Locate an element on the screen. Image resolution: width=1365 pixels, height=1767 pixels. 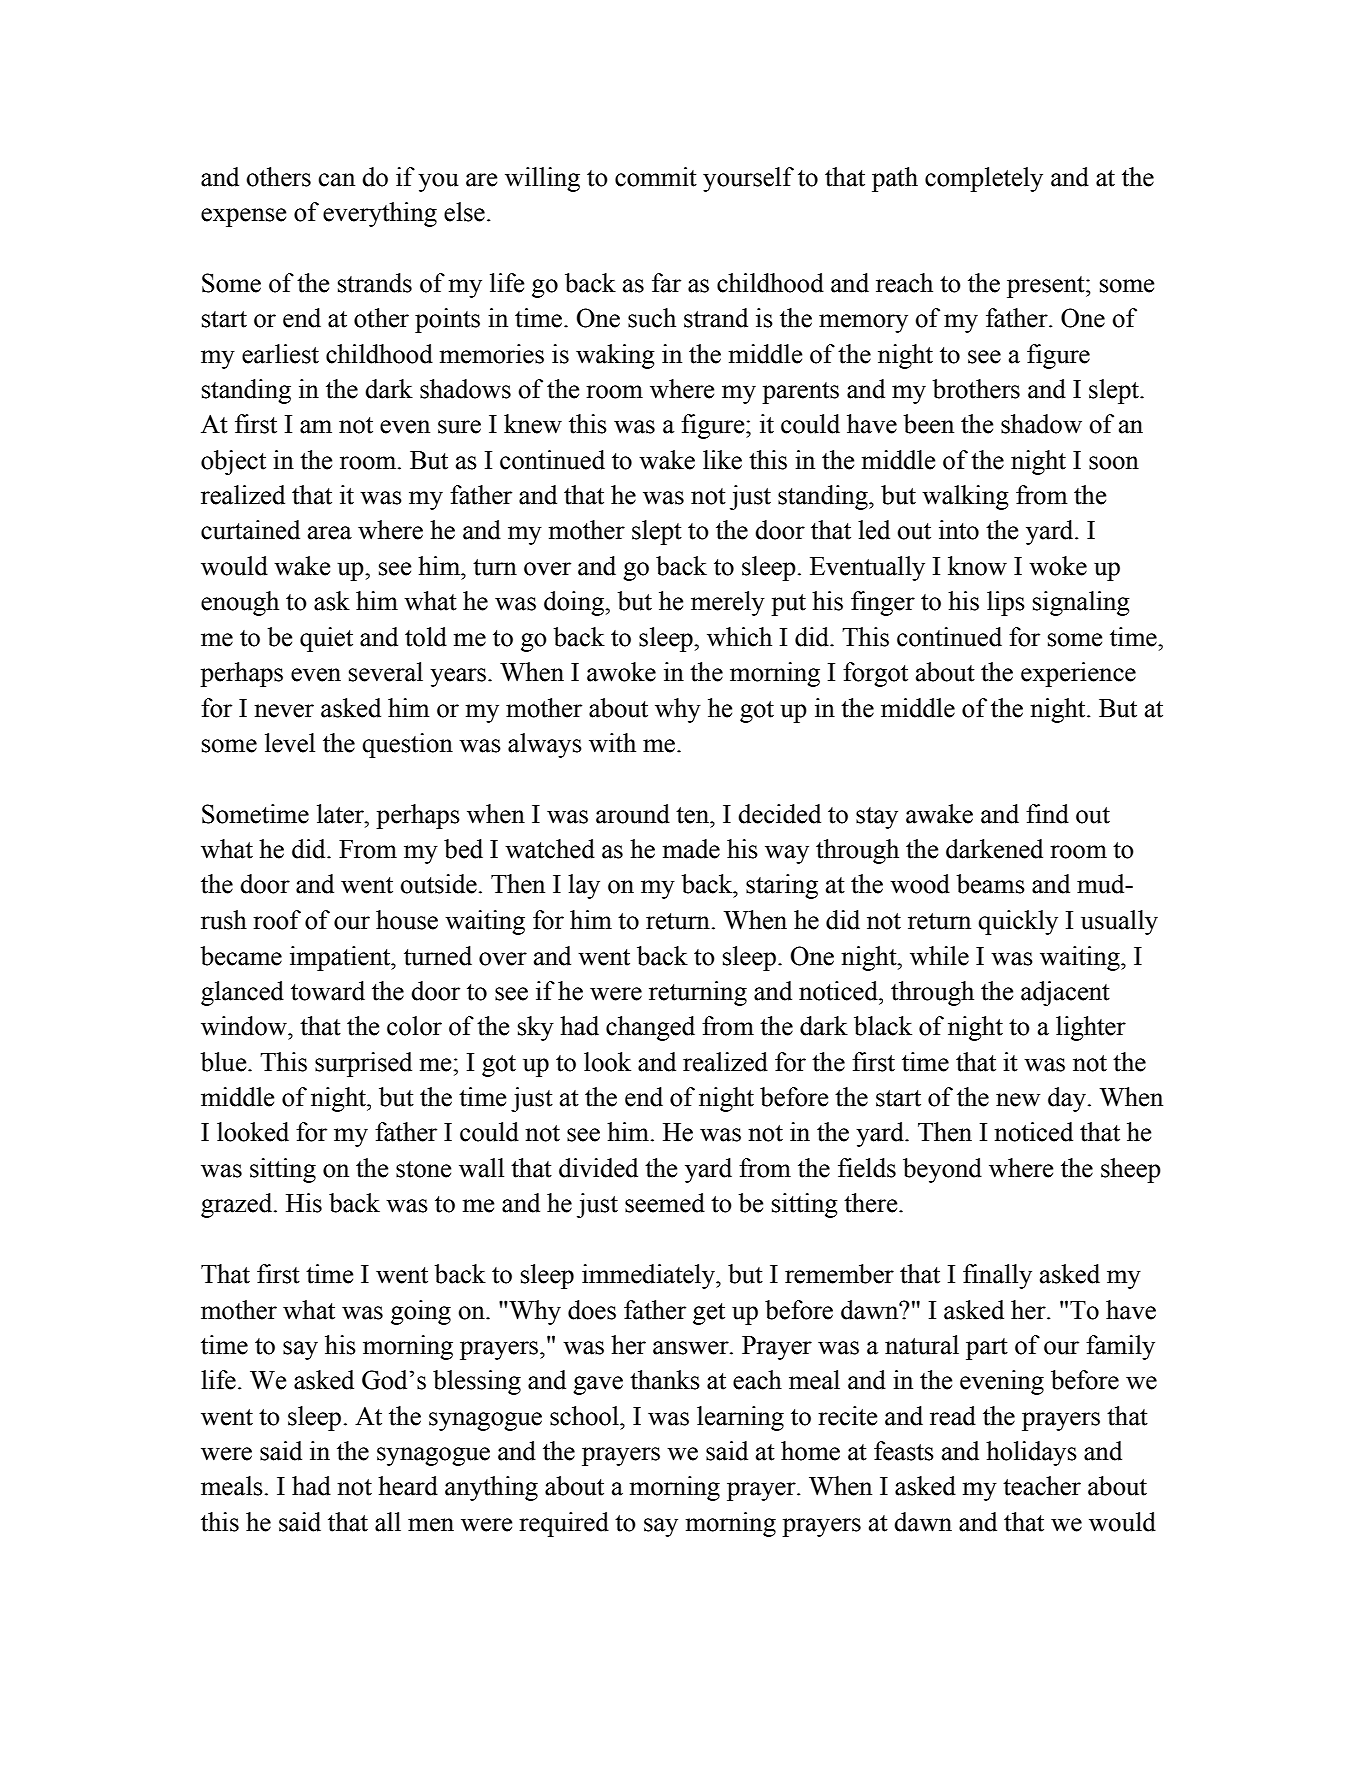
commit is located at coordinates (656, 177).
